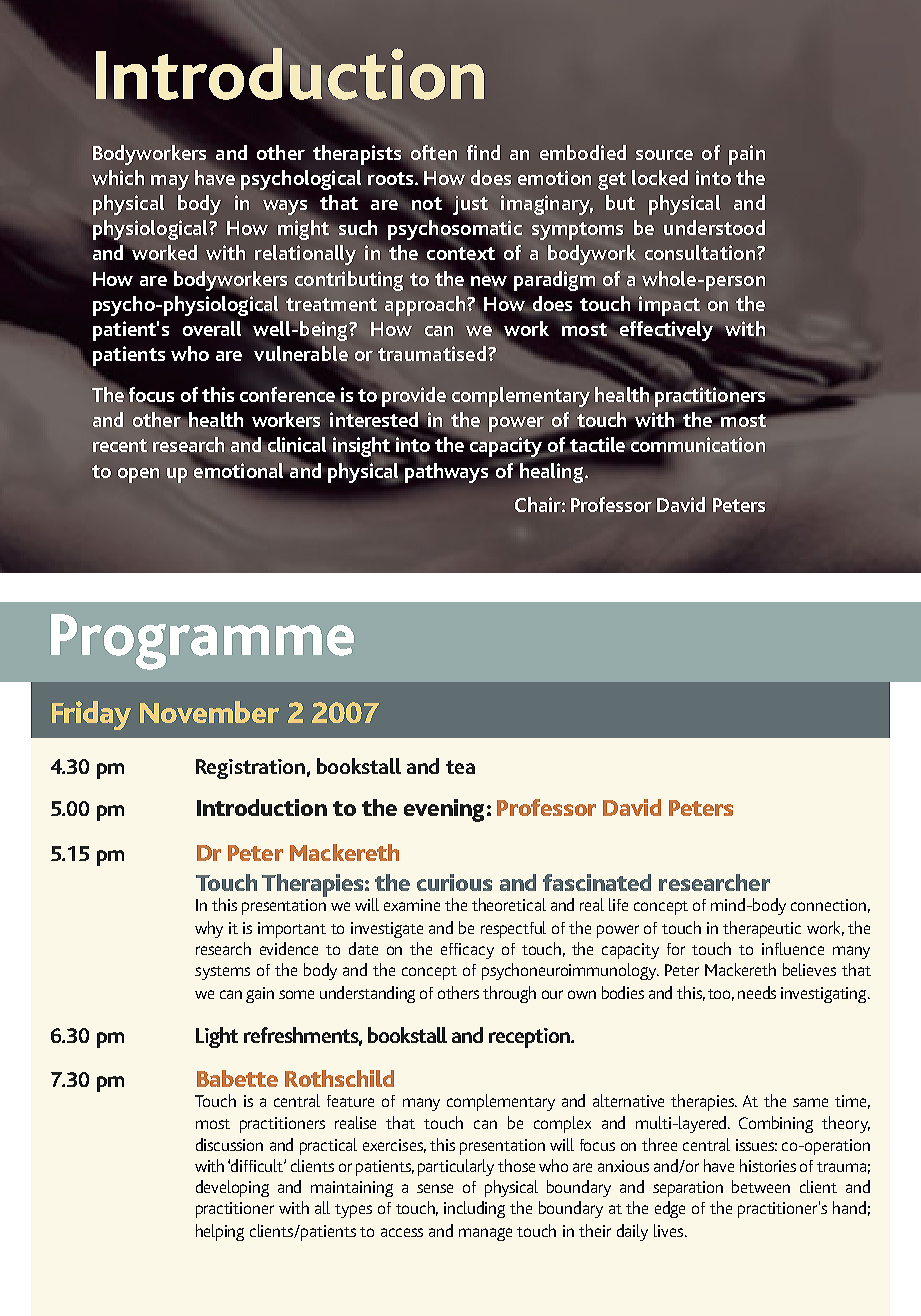 Image resolution: width=921 pixels, height=1316 pixels. Describe the element at coordinates (209, 712) in the screenshot. I see `November` at that location.
